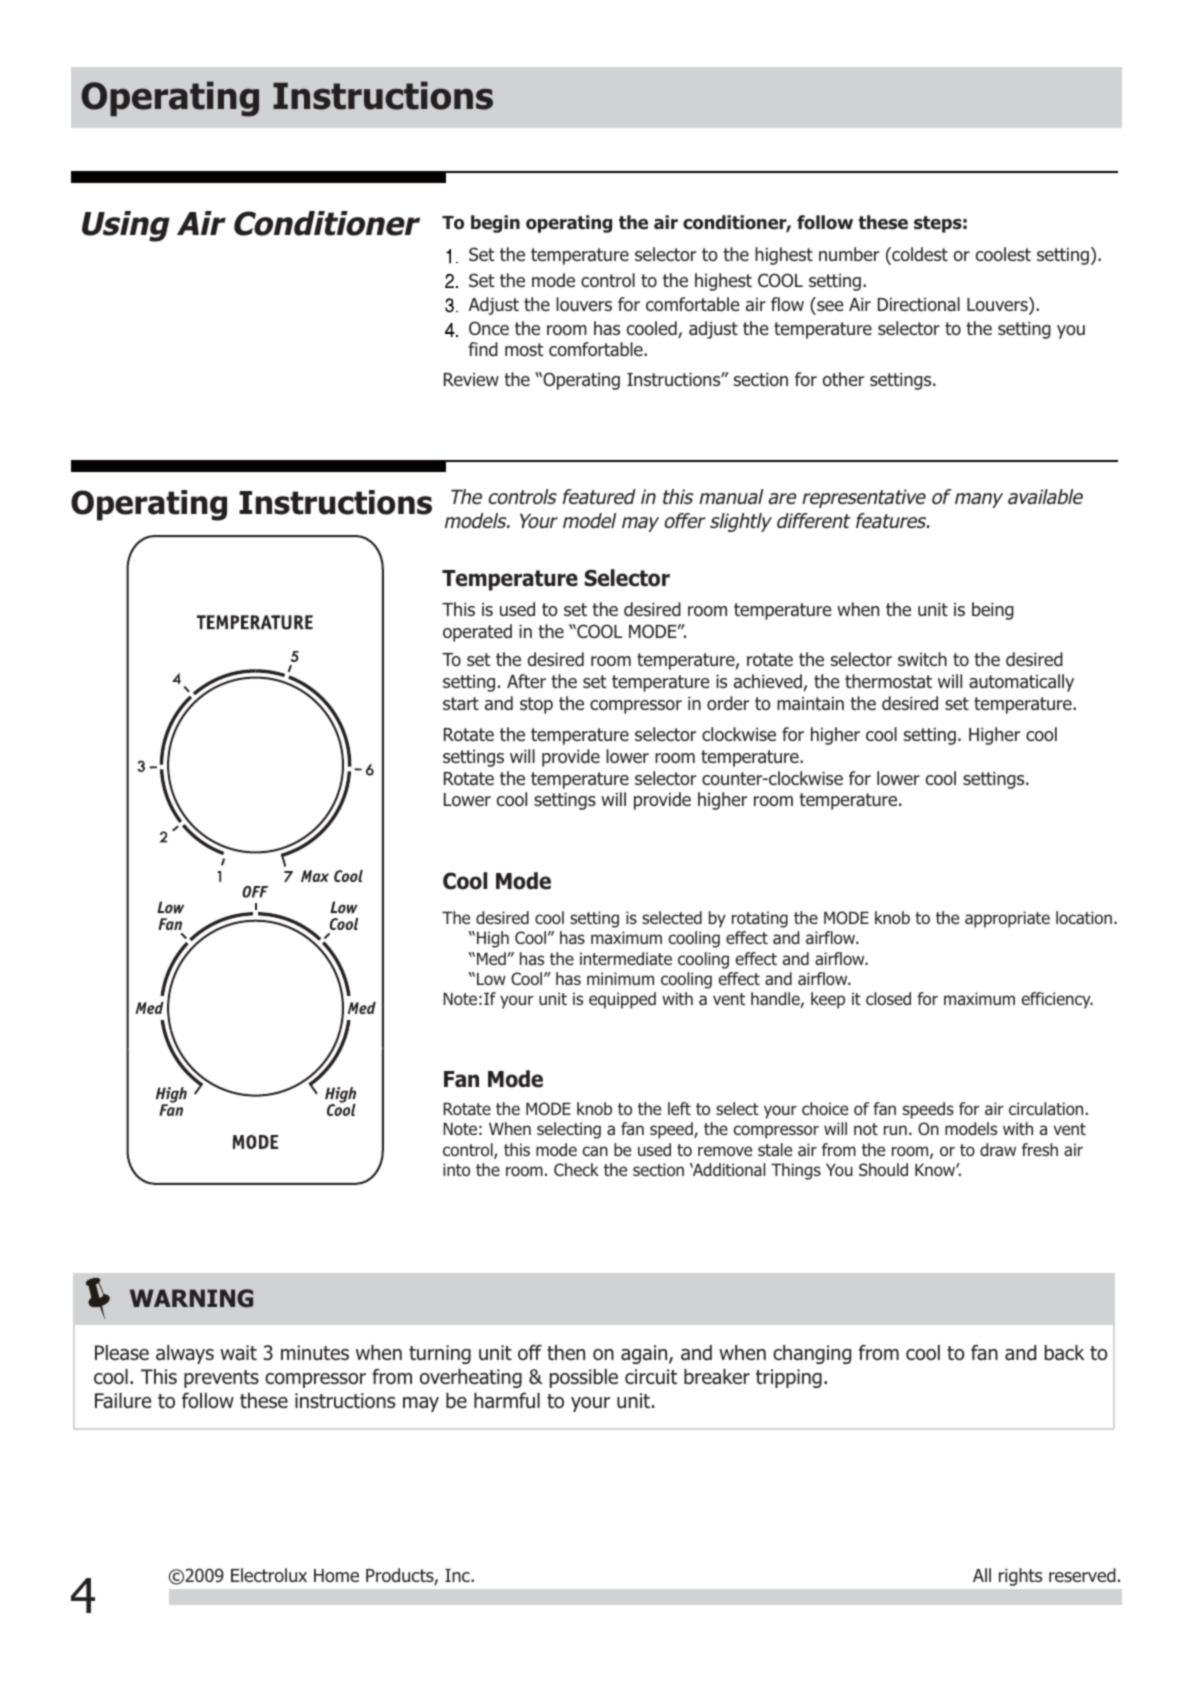  Describe the element at coordinates (919, 304) in the screenshot. I see `Directional` at that location.
